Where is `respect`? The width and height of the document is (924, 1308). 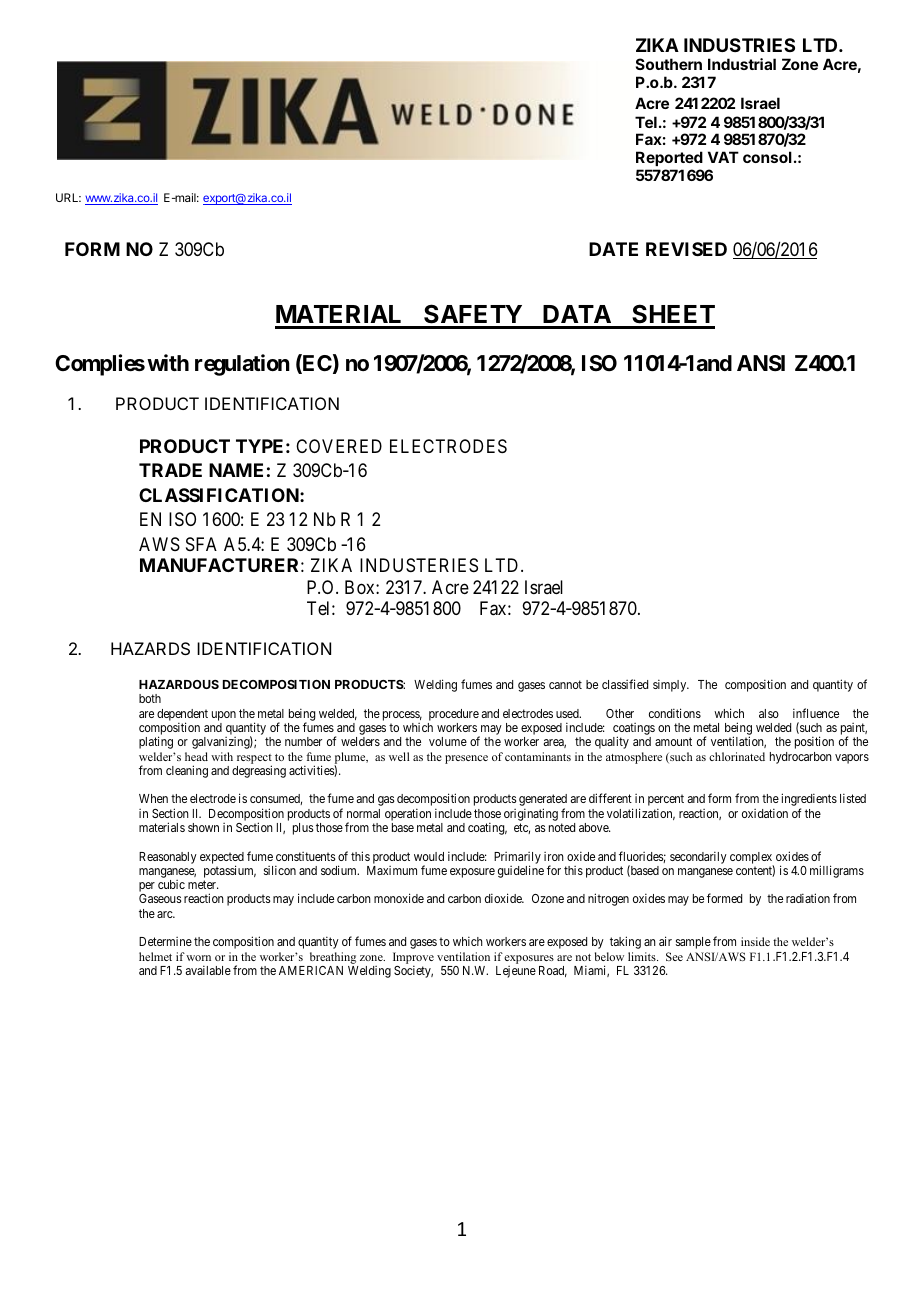
respect is located at coordinates (254, 760).
